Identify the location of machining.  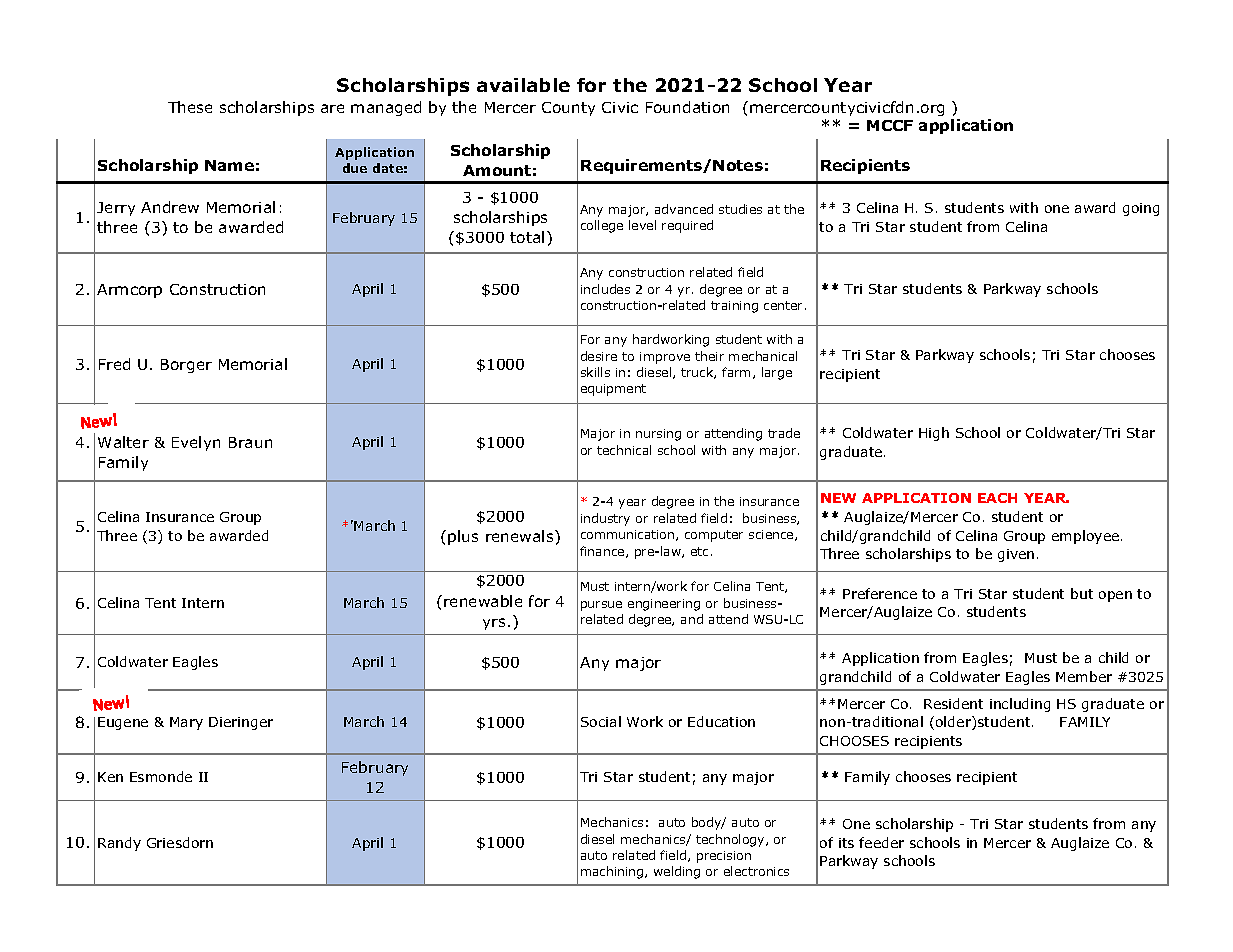
(613, 872).
